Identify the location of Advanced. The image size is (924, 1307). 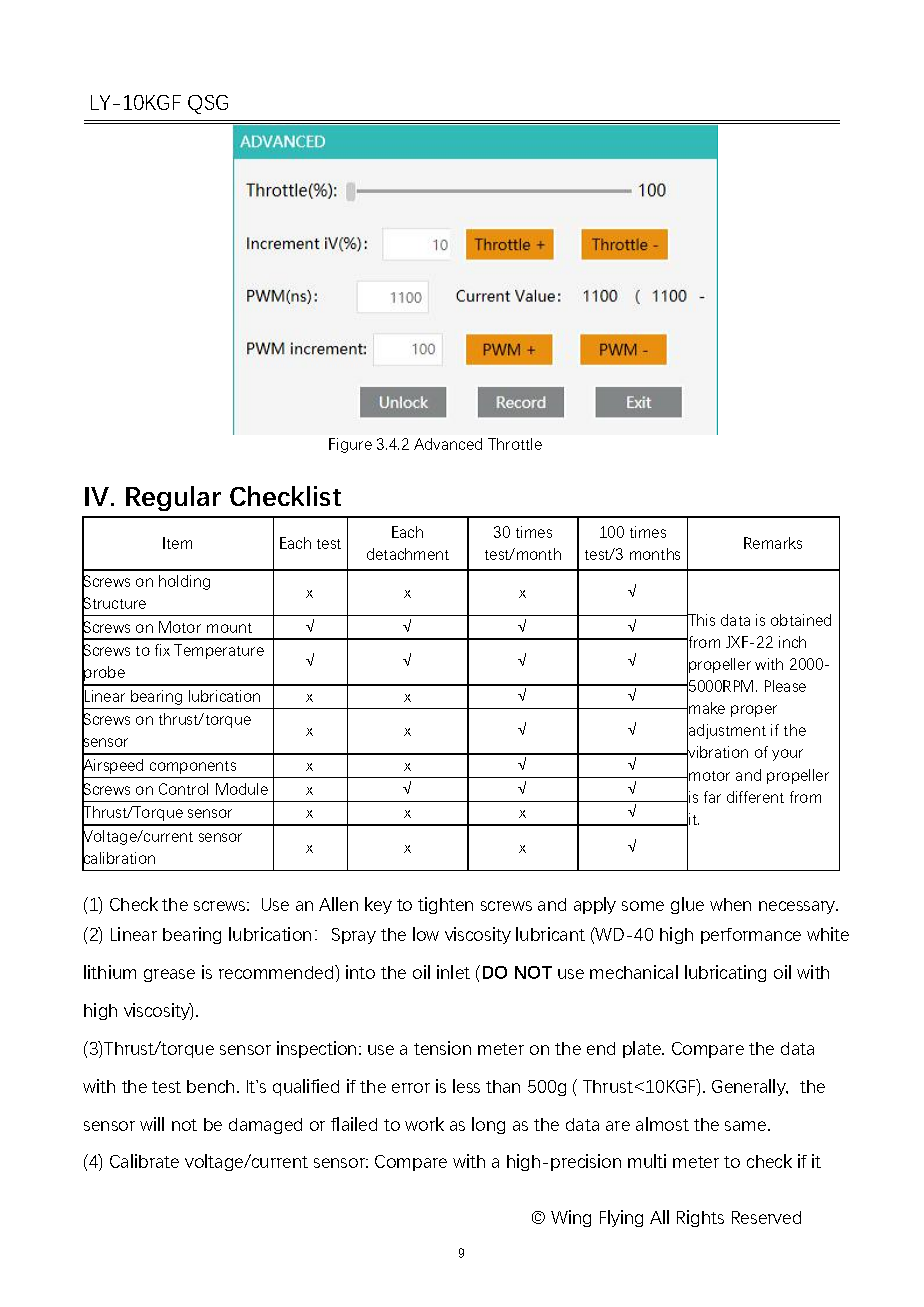
(448, 444).
